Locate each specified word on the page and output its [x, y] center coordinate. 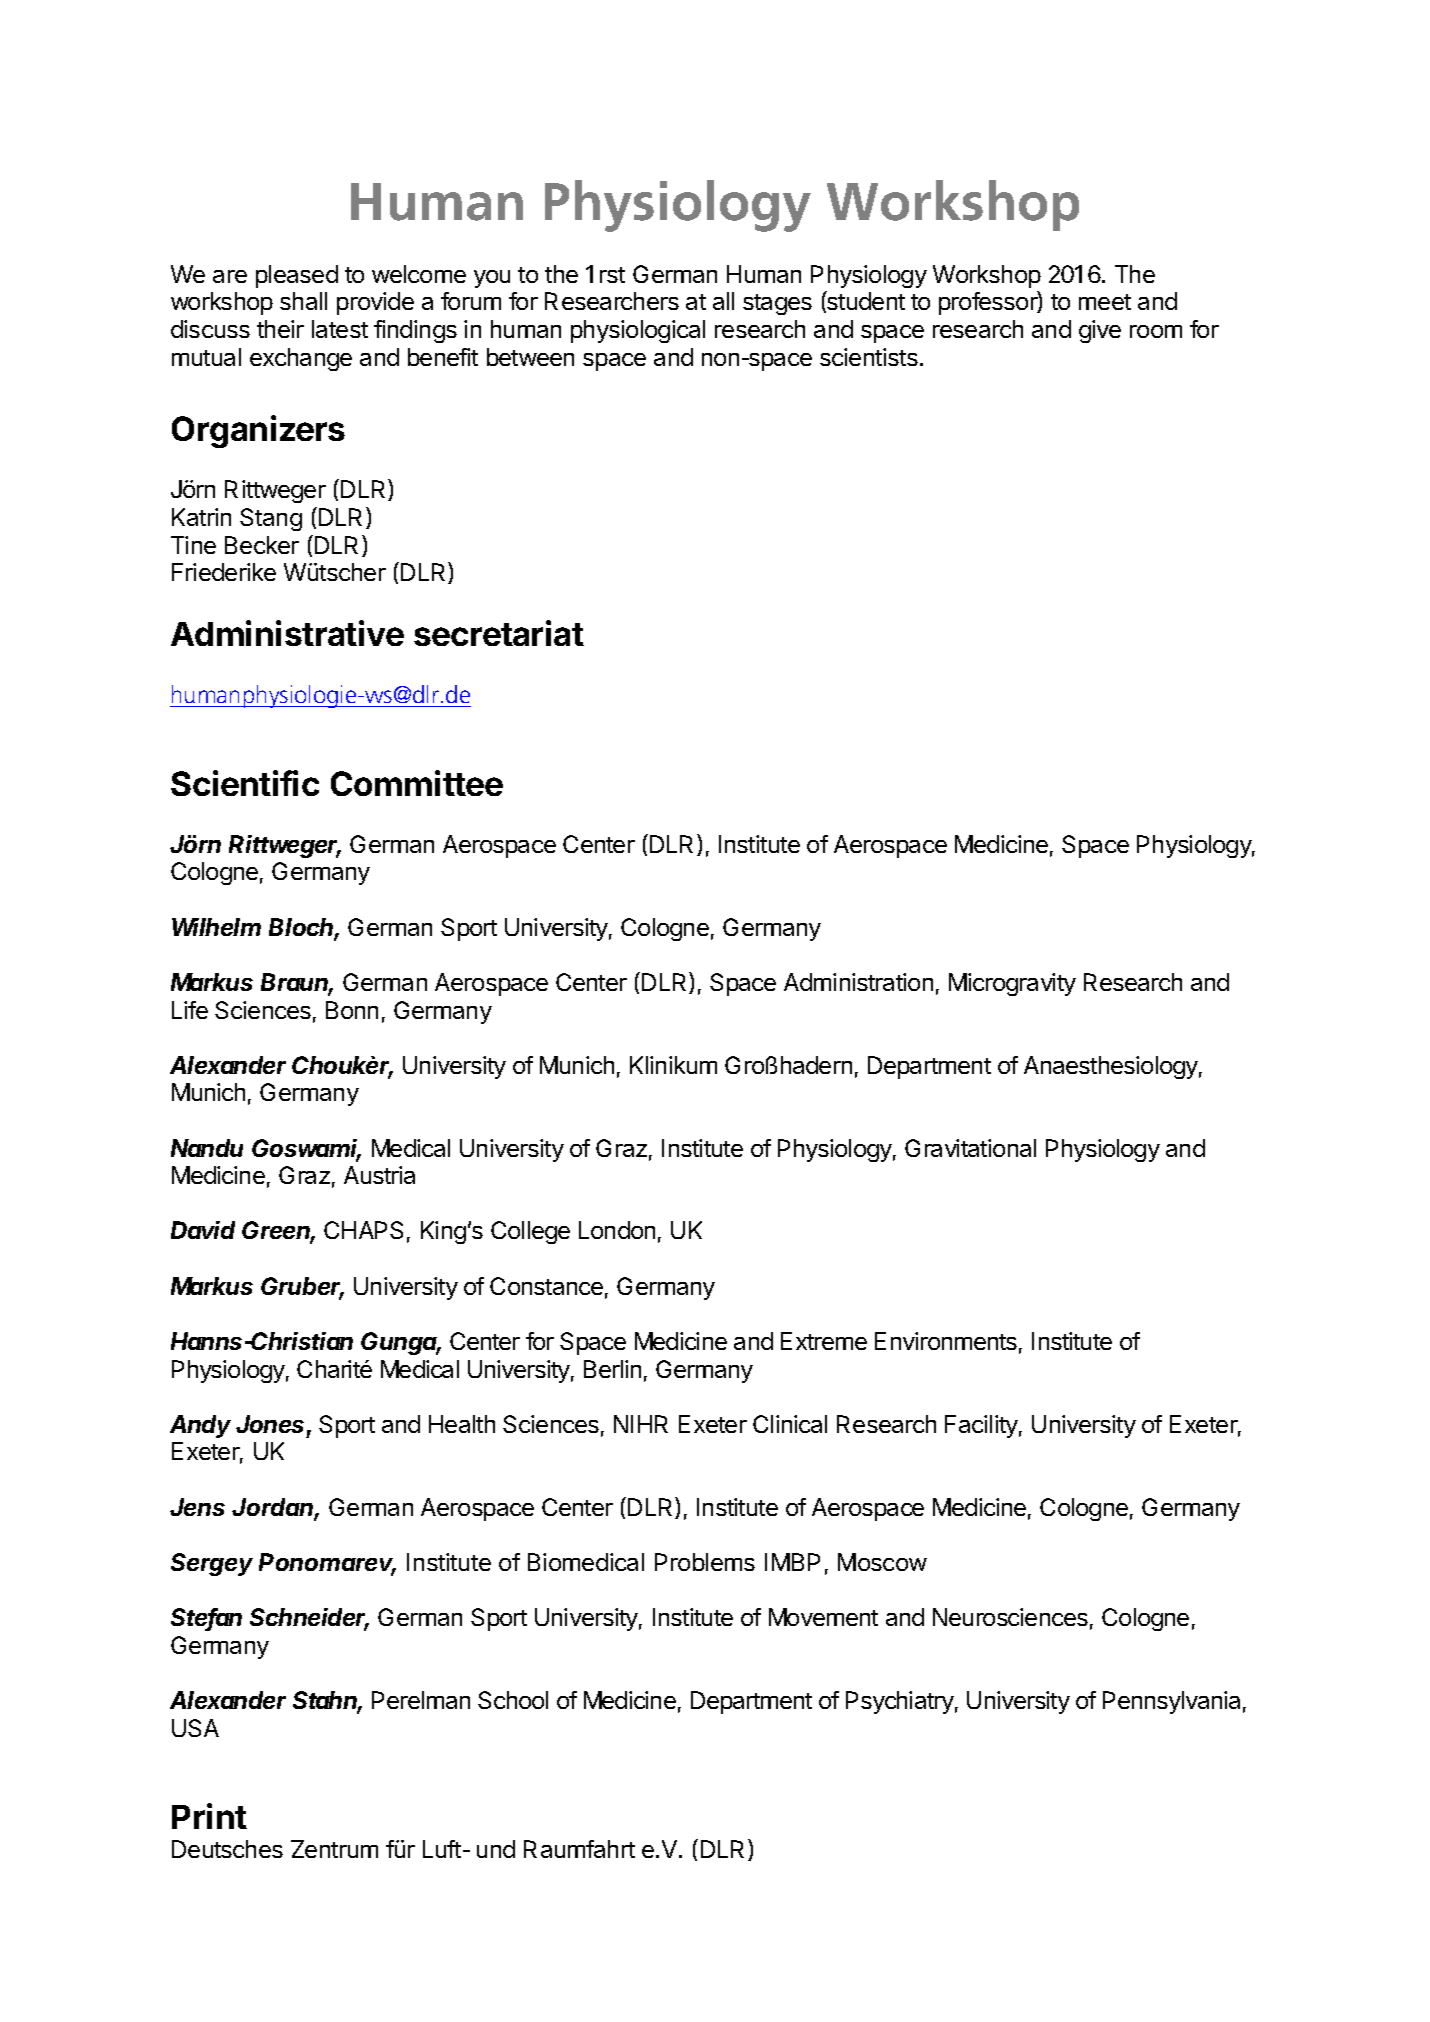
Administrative [287, 633]
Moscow [882, 1562]
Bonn [352, 1010]
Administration [858, 982]
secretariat [499, 633]
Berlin [612, 1369]
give [1100, 331]
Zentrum [334, 1849]
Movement [823, 1617]
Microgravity [1012, 984]
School [513, 1700]
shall [303, 301]
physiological [638, 331]
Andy [200, 1426]
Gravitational [970, 1148]
